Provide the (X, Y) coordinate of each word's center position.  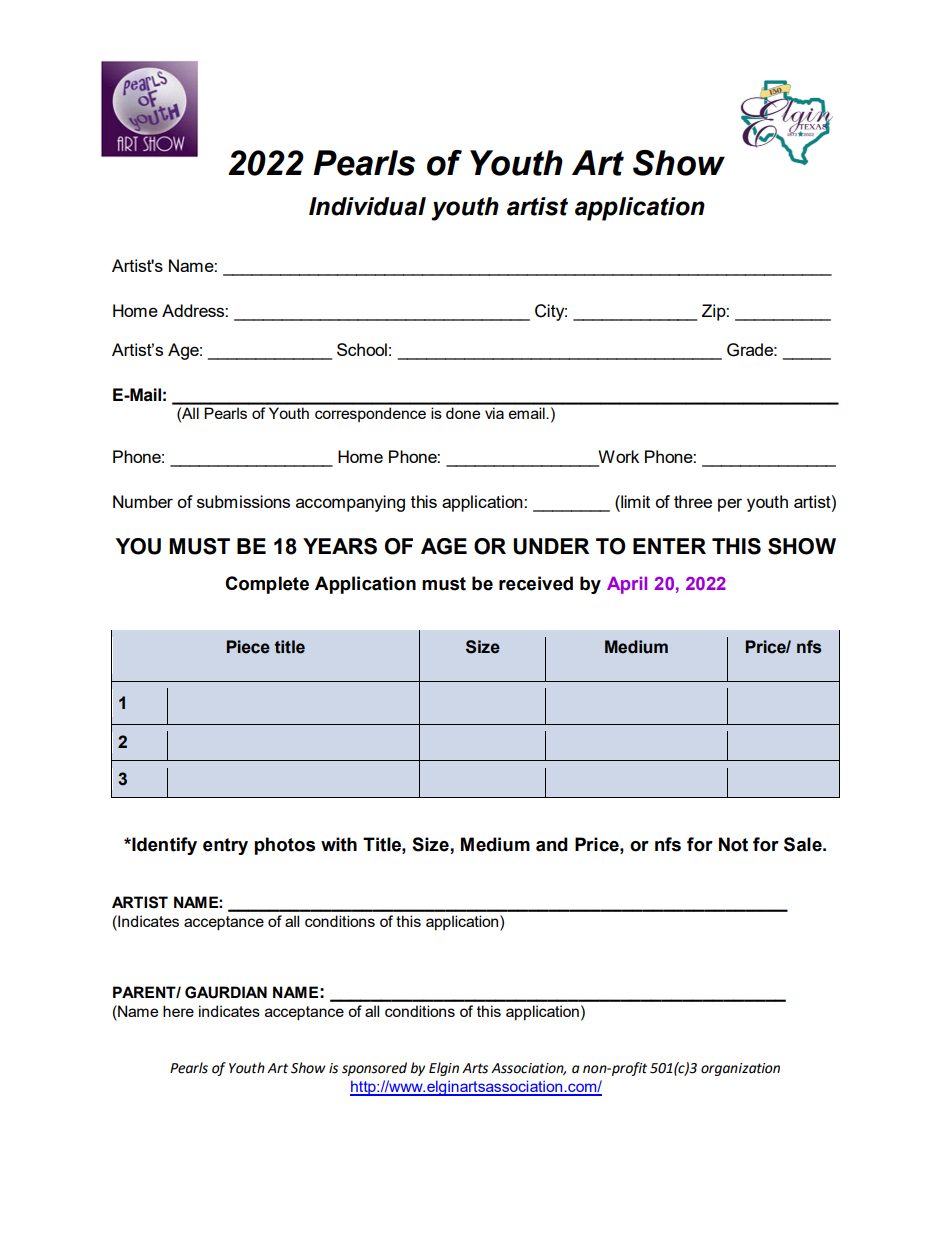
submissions (243, 501)
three (693, 501)
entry (225, 846)
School (362, 349)
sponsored (374, 1069)
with (339, 844)
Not (733, 844)
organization (740, 1069)
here (178, 1011)
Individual (367, 206)
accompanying (350, 503)
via (494, 413)
